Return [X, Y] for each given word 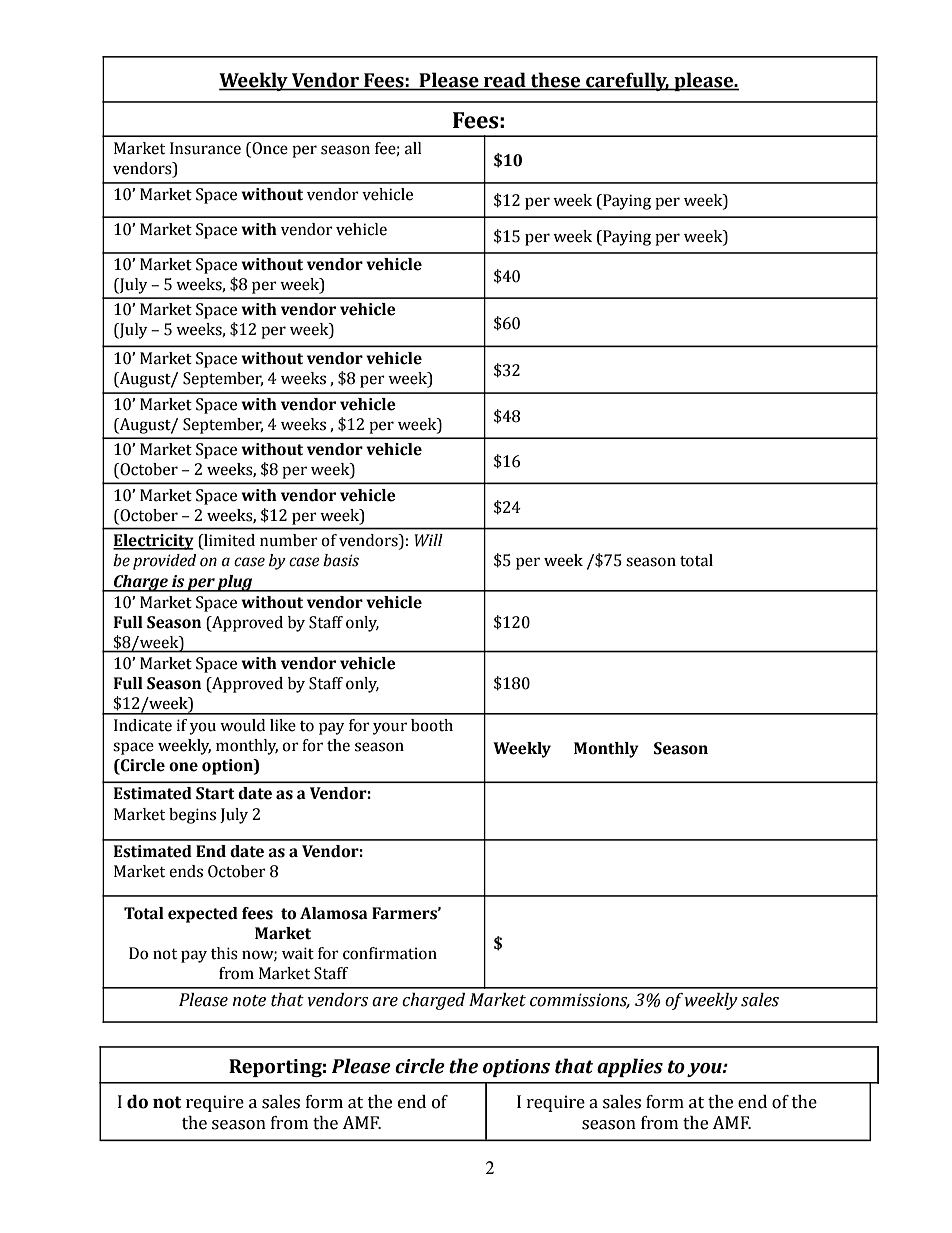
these [555, 80]
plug [235, 583]
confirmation [390, 953]
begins [192, 816]
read [505, 80]
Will [428, 540]
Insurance [205, 148]
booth [432, 725]
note [249, 1001]
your [390, 728]
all [413, 148]
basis [341, 560]
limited [228, 541]
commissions [580, 1001]
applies [630, 1067]
